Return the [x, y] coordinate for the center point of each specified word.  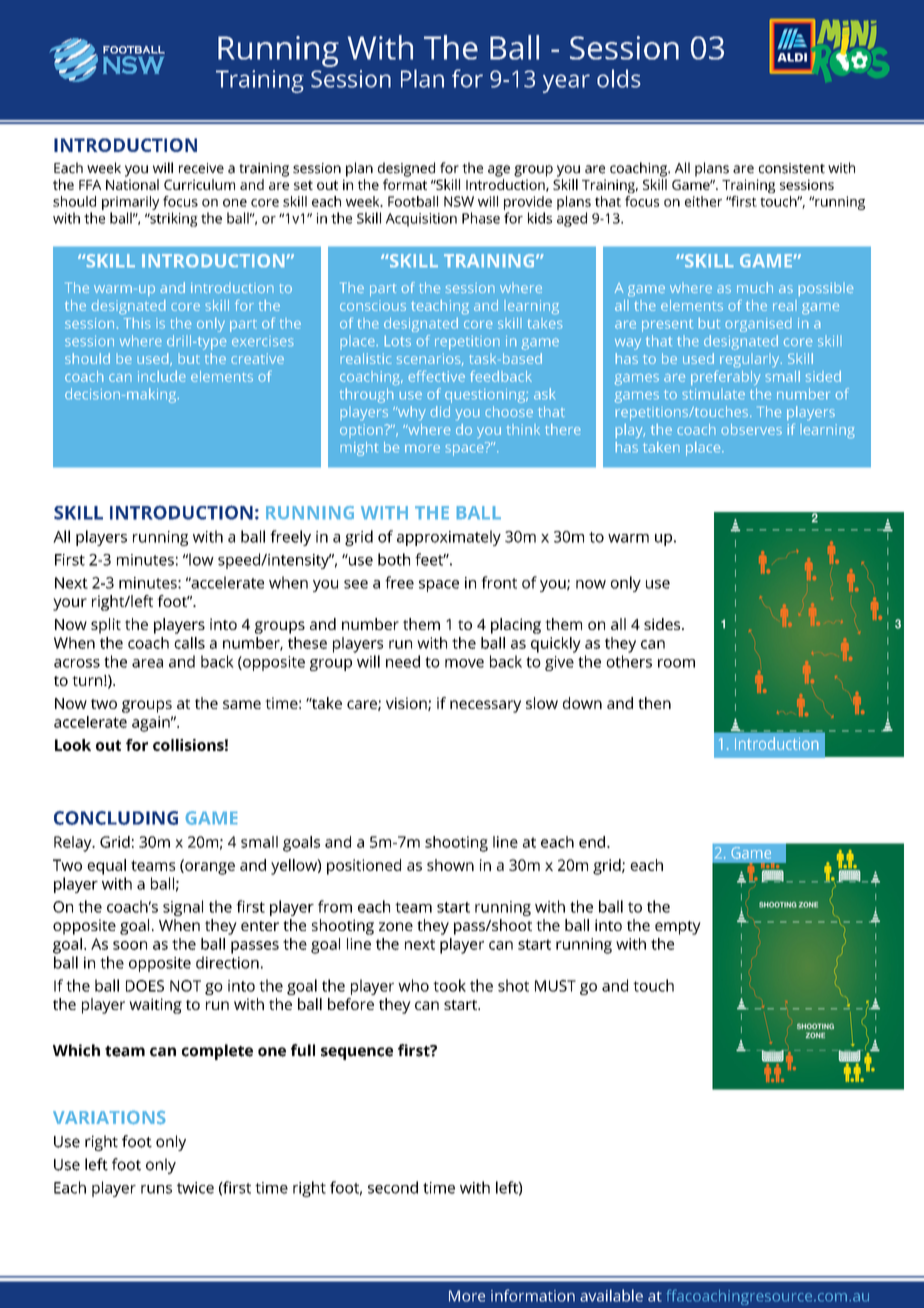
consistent [792, 168]
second [393, 1187]
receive [201, 168]
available [611, 1295]
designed [406, 169]
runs [156, 1189]
